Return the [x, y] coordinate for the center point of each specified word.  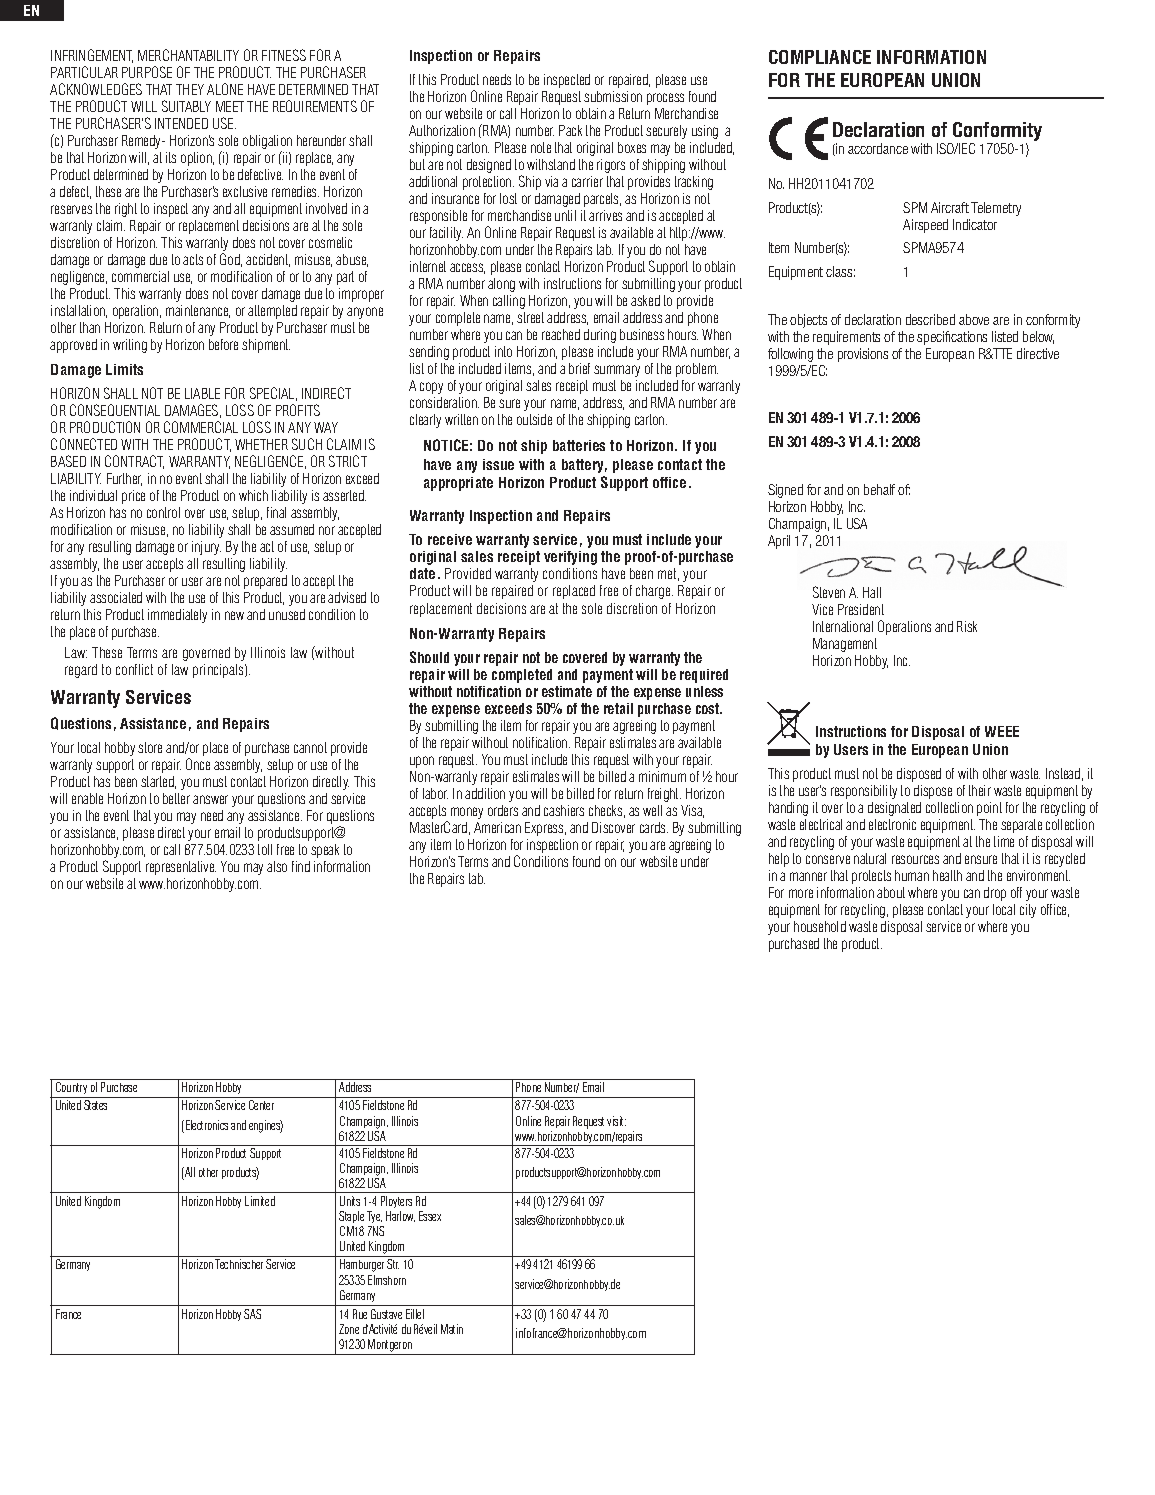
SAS [252, 1314]
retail [618, 708]
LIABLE [202, 393]
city [1028, 911]
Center [261, 1105]
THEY [190, 89]
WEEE [1002, 731]
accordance [878, 148]
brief [579, 368]
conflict [134, 669]
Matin [452, 1329]
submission [613, 96]
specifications [952, 338]
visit [616, 1121]
